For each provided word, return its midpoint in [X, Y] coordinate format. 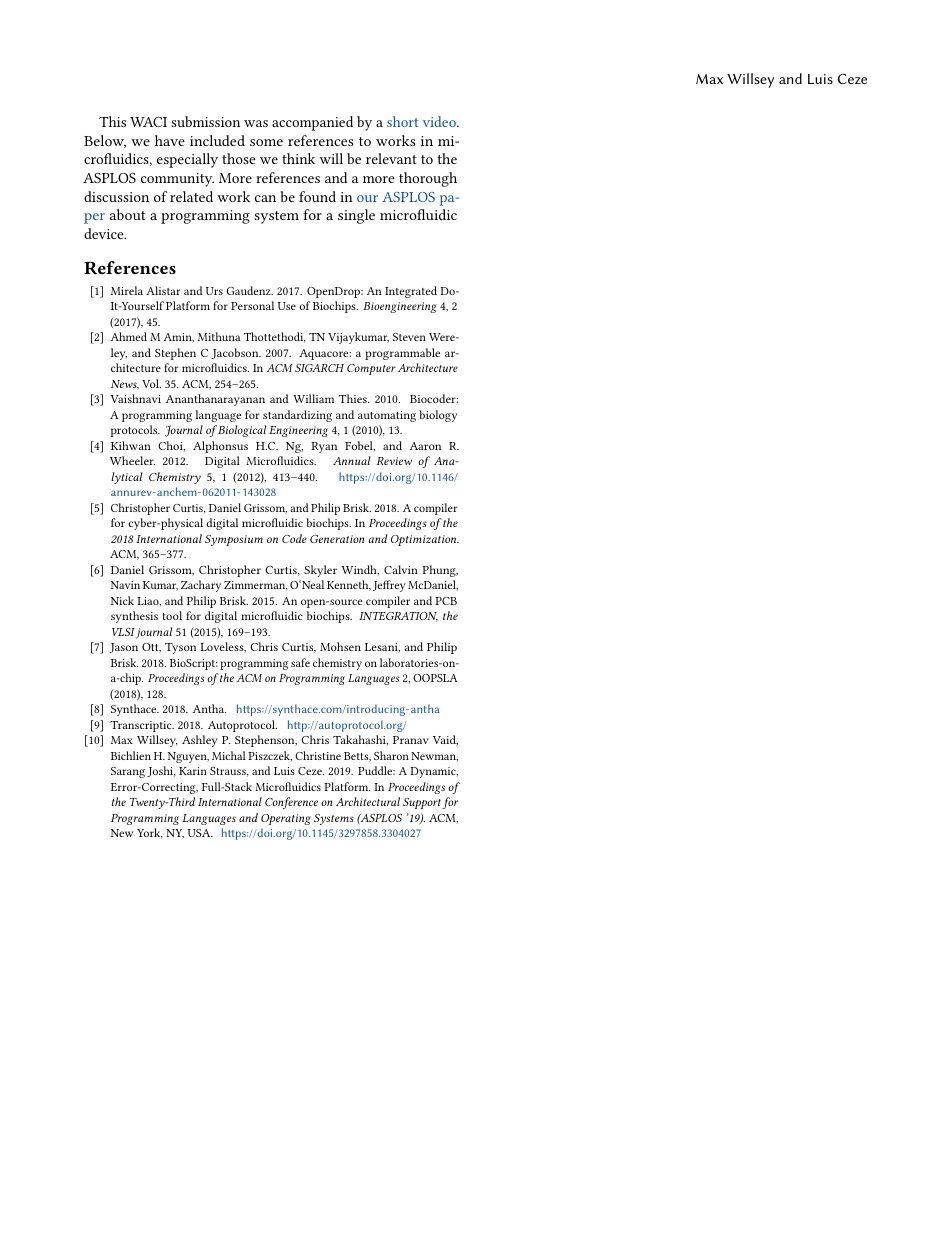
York [150, 833]
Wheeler [132, 460]
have [170, 140]
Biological [241, 431]
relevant [391, 158]
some [266, 142]
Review [394, 461]
